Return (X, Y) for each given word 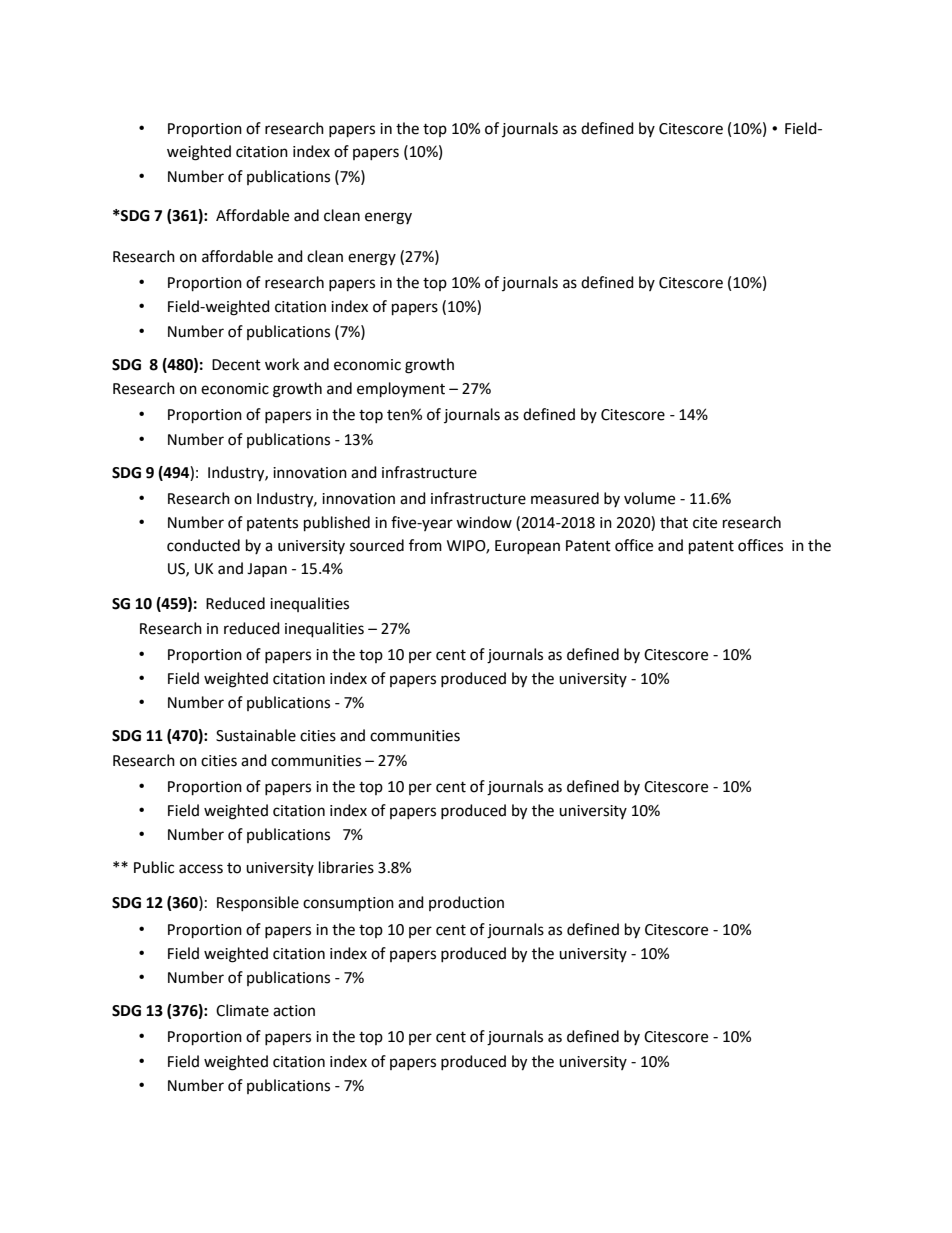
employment (401, 390)
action (294, 1011)
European (527, 547)
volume (649, 498)
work (282, 364)
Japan (267, 570)
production (466, 903)
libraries (346, 867)
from (425, 545)
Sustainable (256, 735)
